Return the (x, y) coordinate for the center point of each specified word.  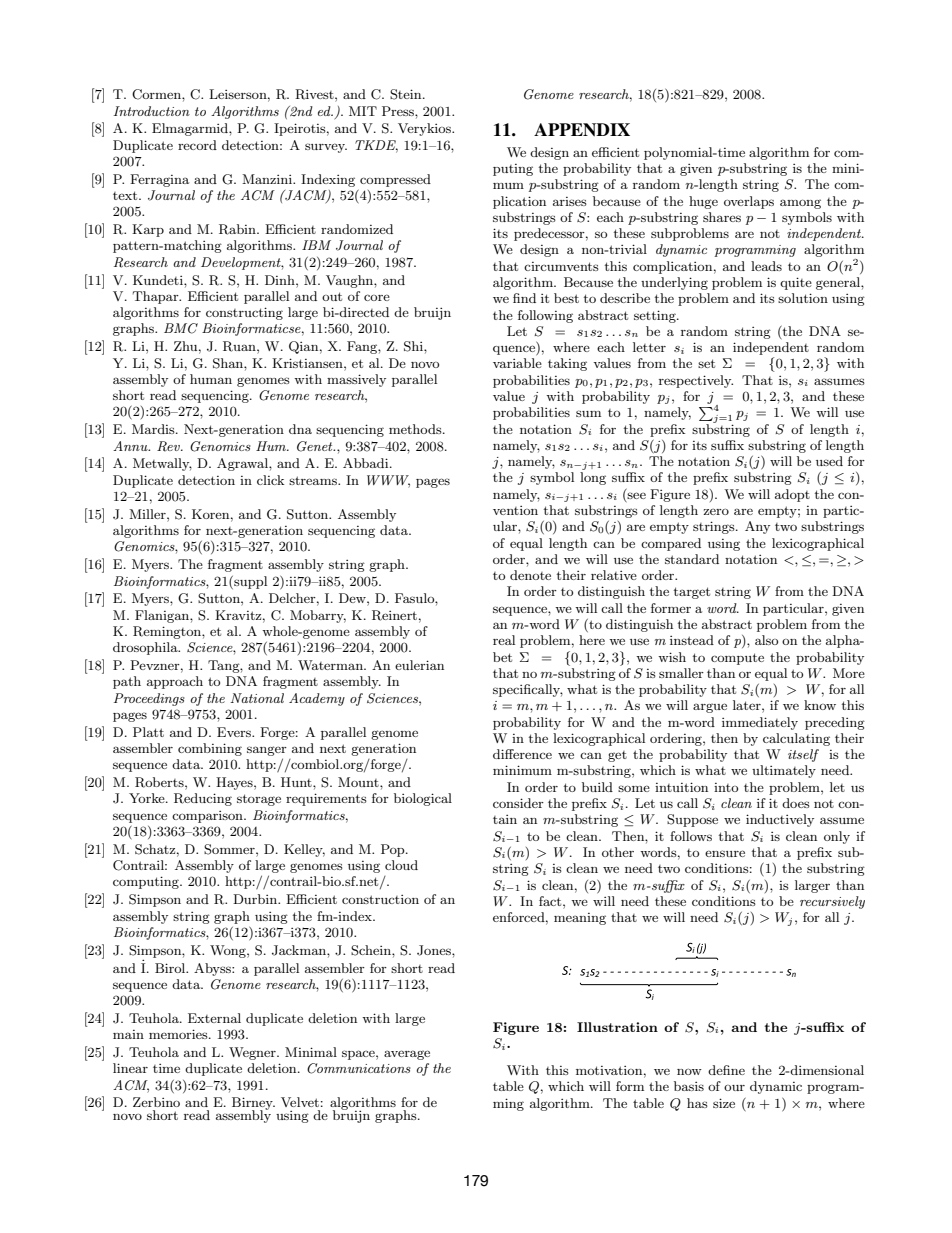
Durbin (256, 899)
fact (551, 901)
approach (175, 682)
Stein (407, 94)
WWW (388, 481)
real (504, 640)
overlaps (749, 202)
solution (803, 298)
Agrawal (243, 464)
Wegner (253, 1053)
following (545, 316)
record (197, 145)
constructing (244, 313)
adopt (792, 495)
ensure (725, 853)
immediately (760, 723)
